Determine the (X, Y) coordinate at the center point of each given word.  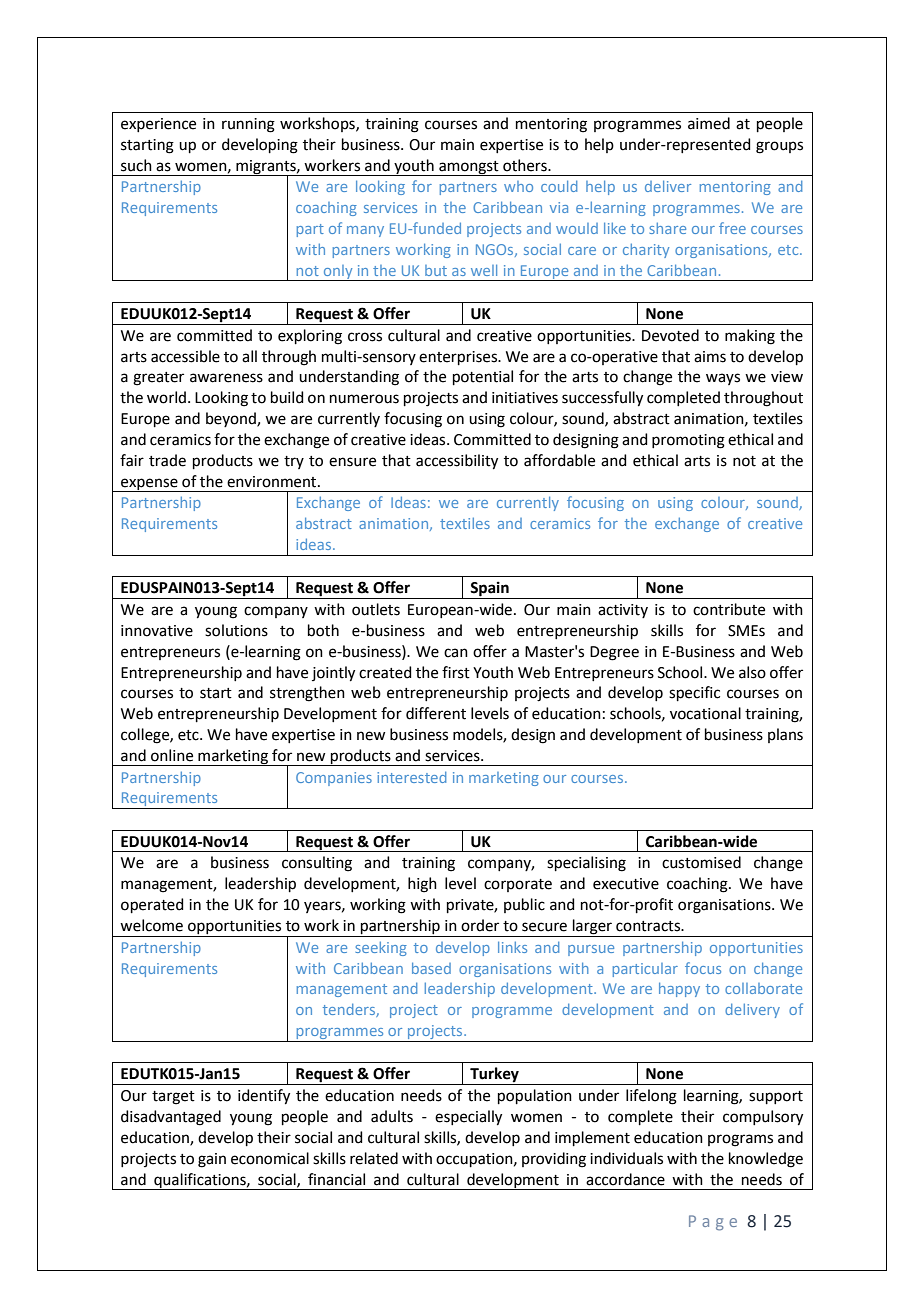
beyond (232, 419)
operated (152, 905)
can (456, 653)
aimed (709, 123)
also (752, 672)
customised (701, 862)
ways (723, 379)
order (480, 925)
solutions (236, 630)
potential (483, 377)
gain (212, 1160)
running (248, 125)
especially (468, 1118)
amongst (469, 168)
